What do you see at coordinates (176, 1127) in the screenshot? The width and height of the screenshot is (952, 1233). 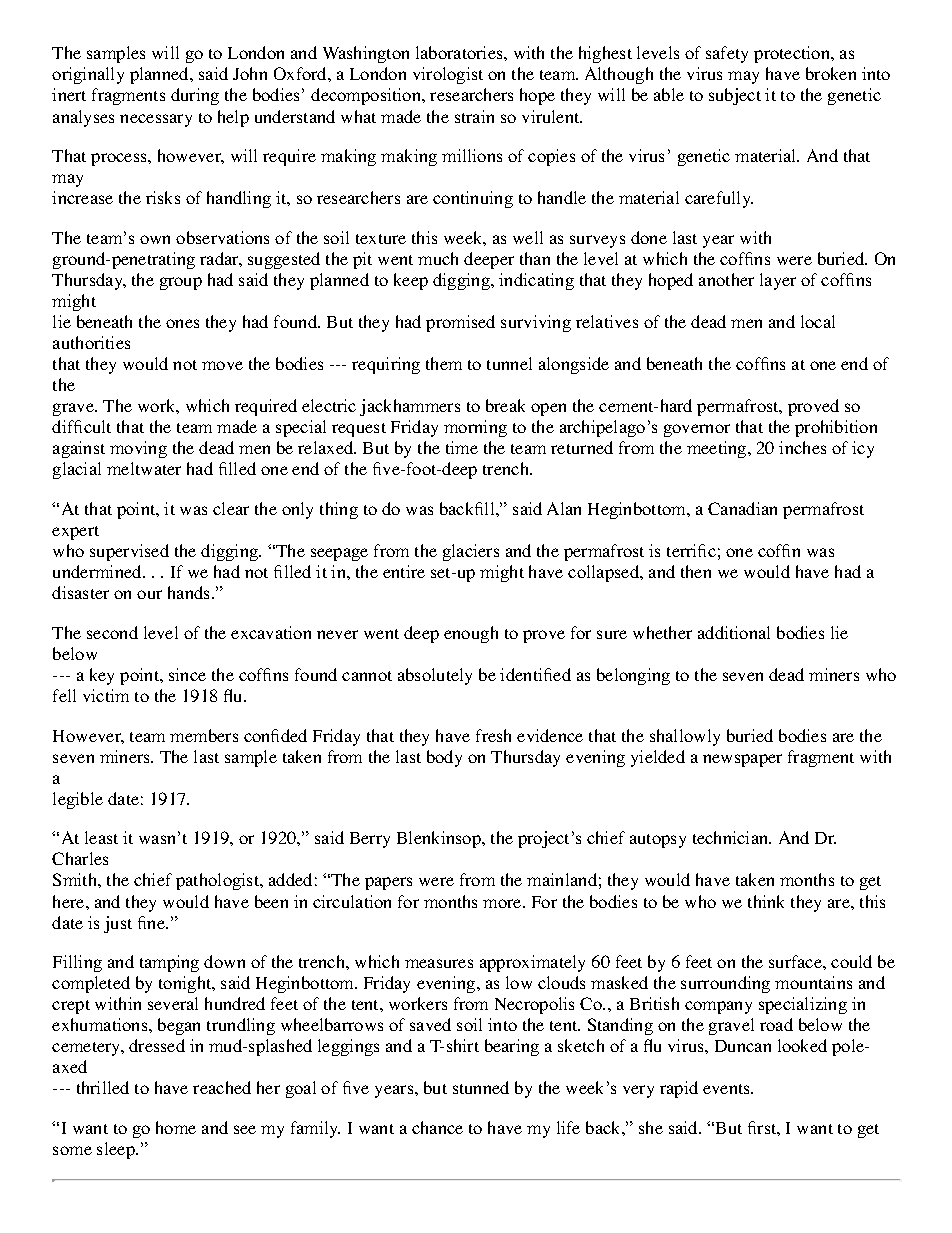 I see `home` at bounding box center [176, 1127].
